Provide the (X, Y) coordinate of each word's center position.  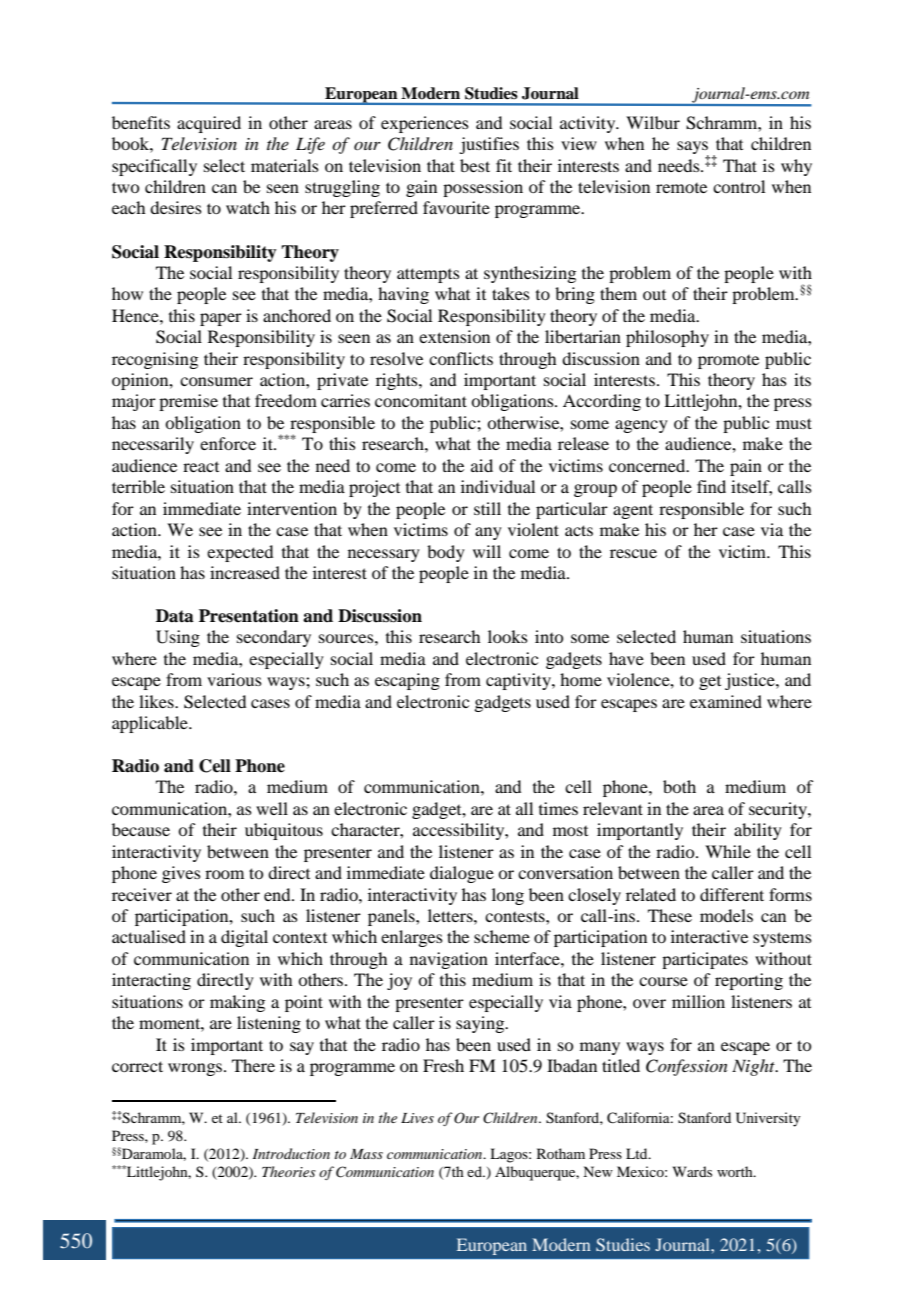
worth (736, 1171)
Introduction (291, 1153)
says (693, 149)
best (475, 165)
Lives (417, 1118)
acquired (209, 124)
